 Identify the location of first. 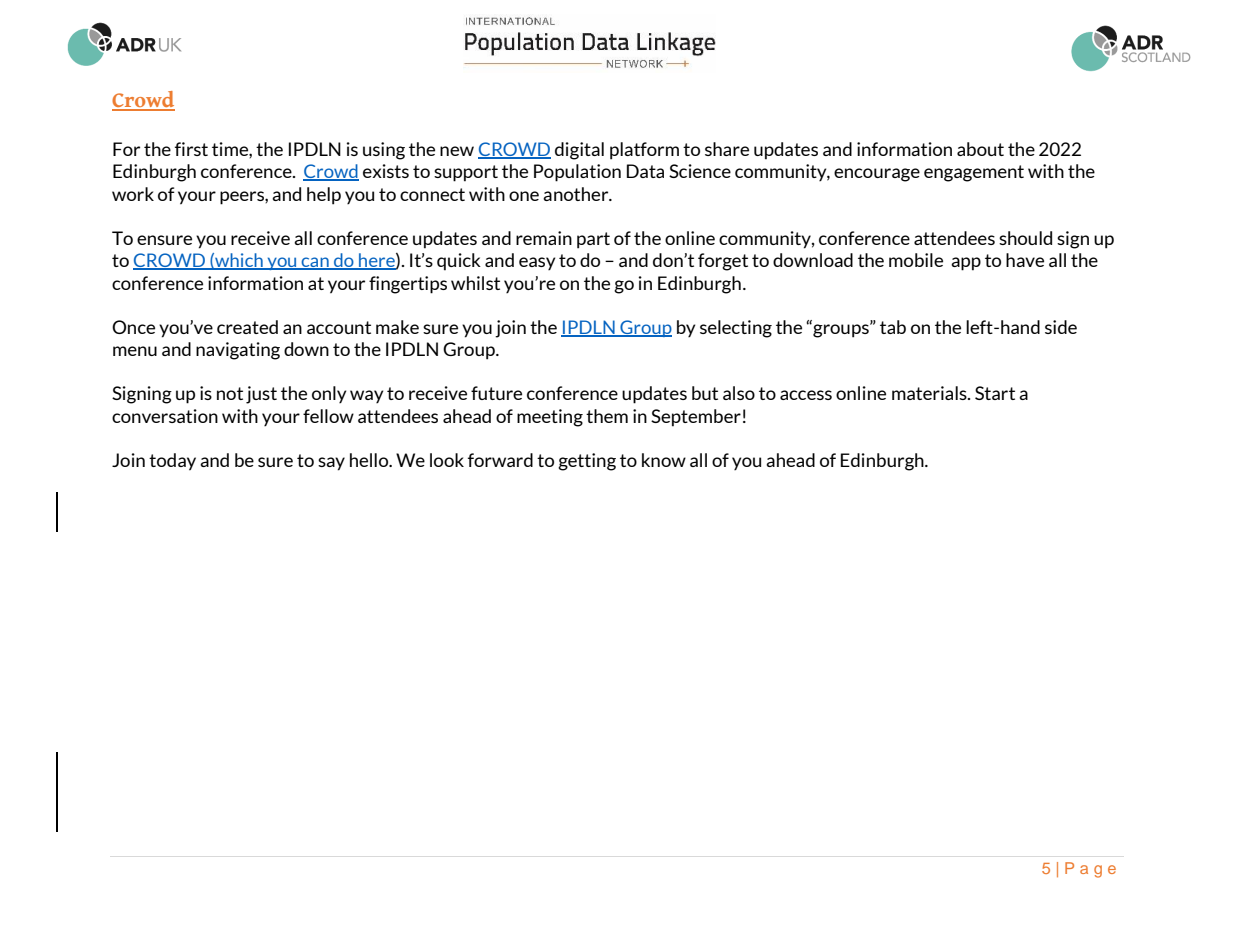
(191, 149).
